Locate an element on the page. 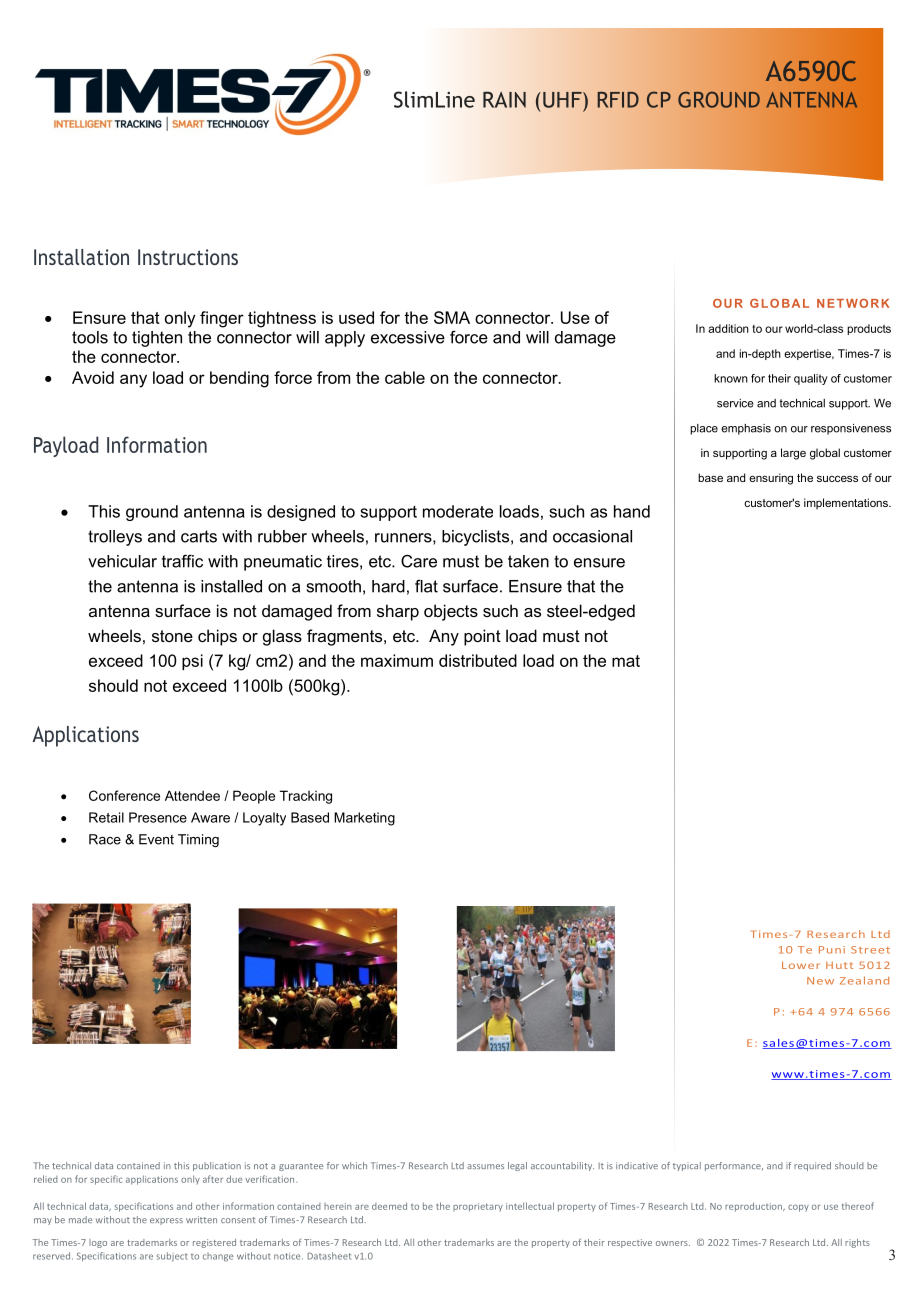 The image size is (924, 1309). implementations is located at coordinates (847, 503).
